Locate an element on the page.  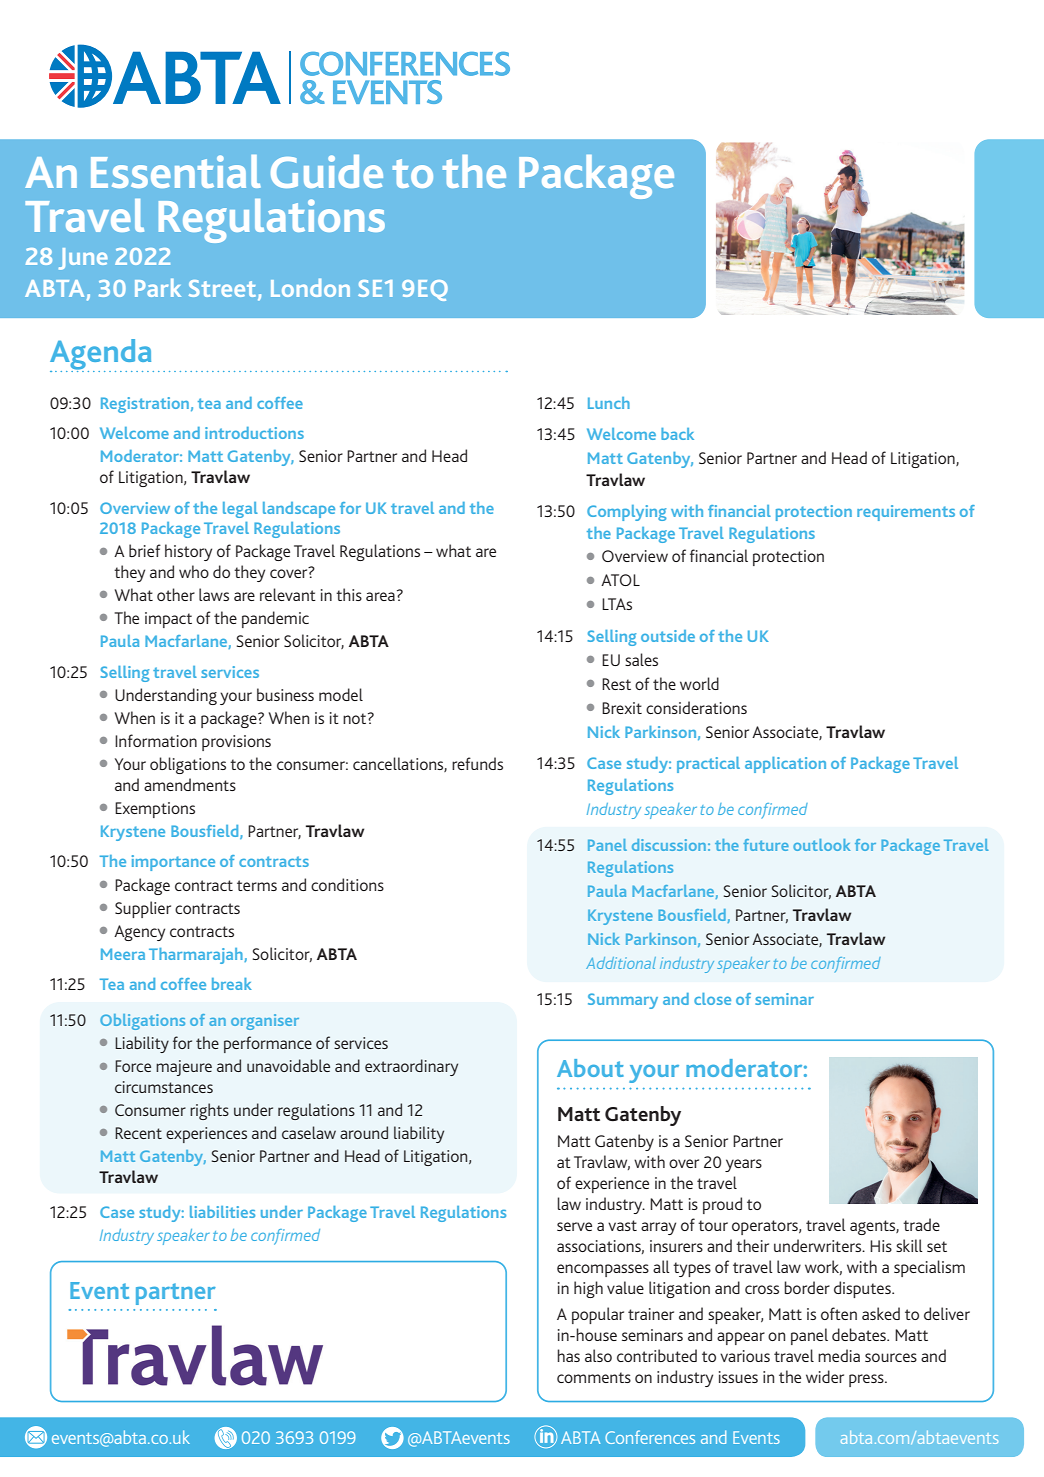
liabilities is located at coordinates (222, 1212).
